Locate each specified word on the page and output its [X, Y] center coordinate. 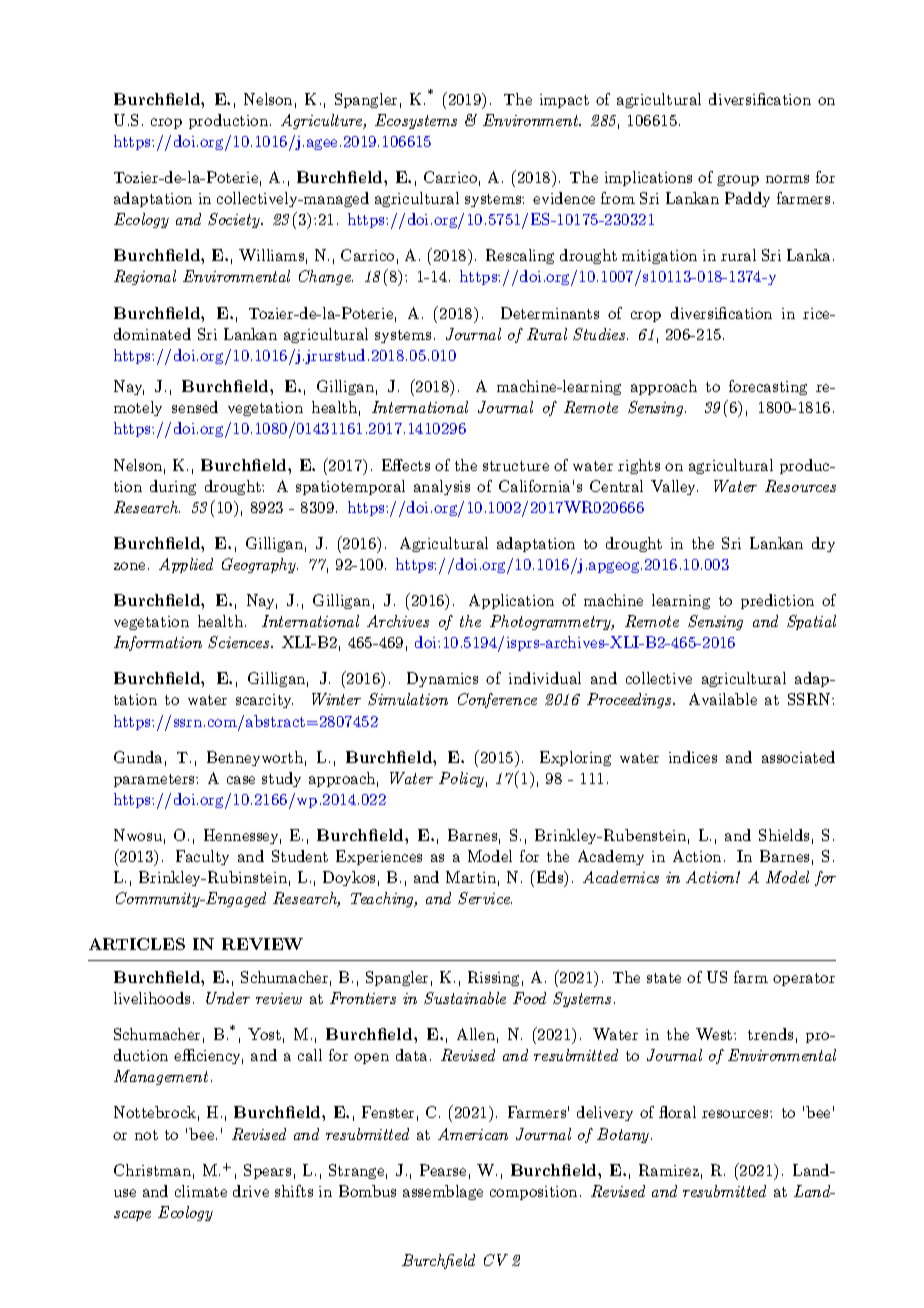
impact [564, 101]
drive [251, 1191]
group [738, 180]
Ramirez [669, 1170]
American [473, 1134]
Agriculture [323, 121]
